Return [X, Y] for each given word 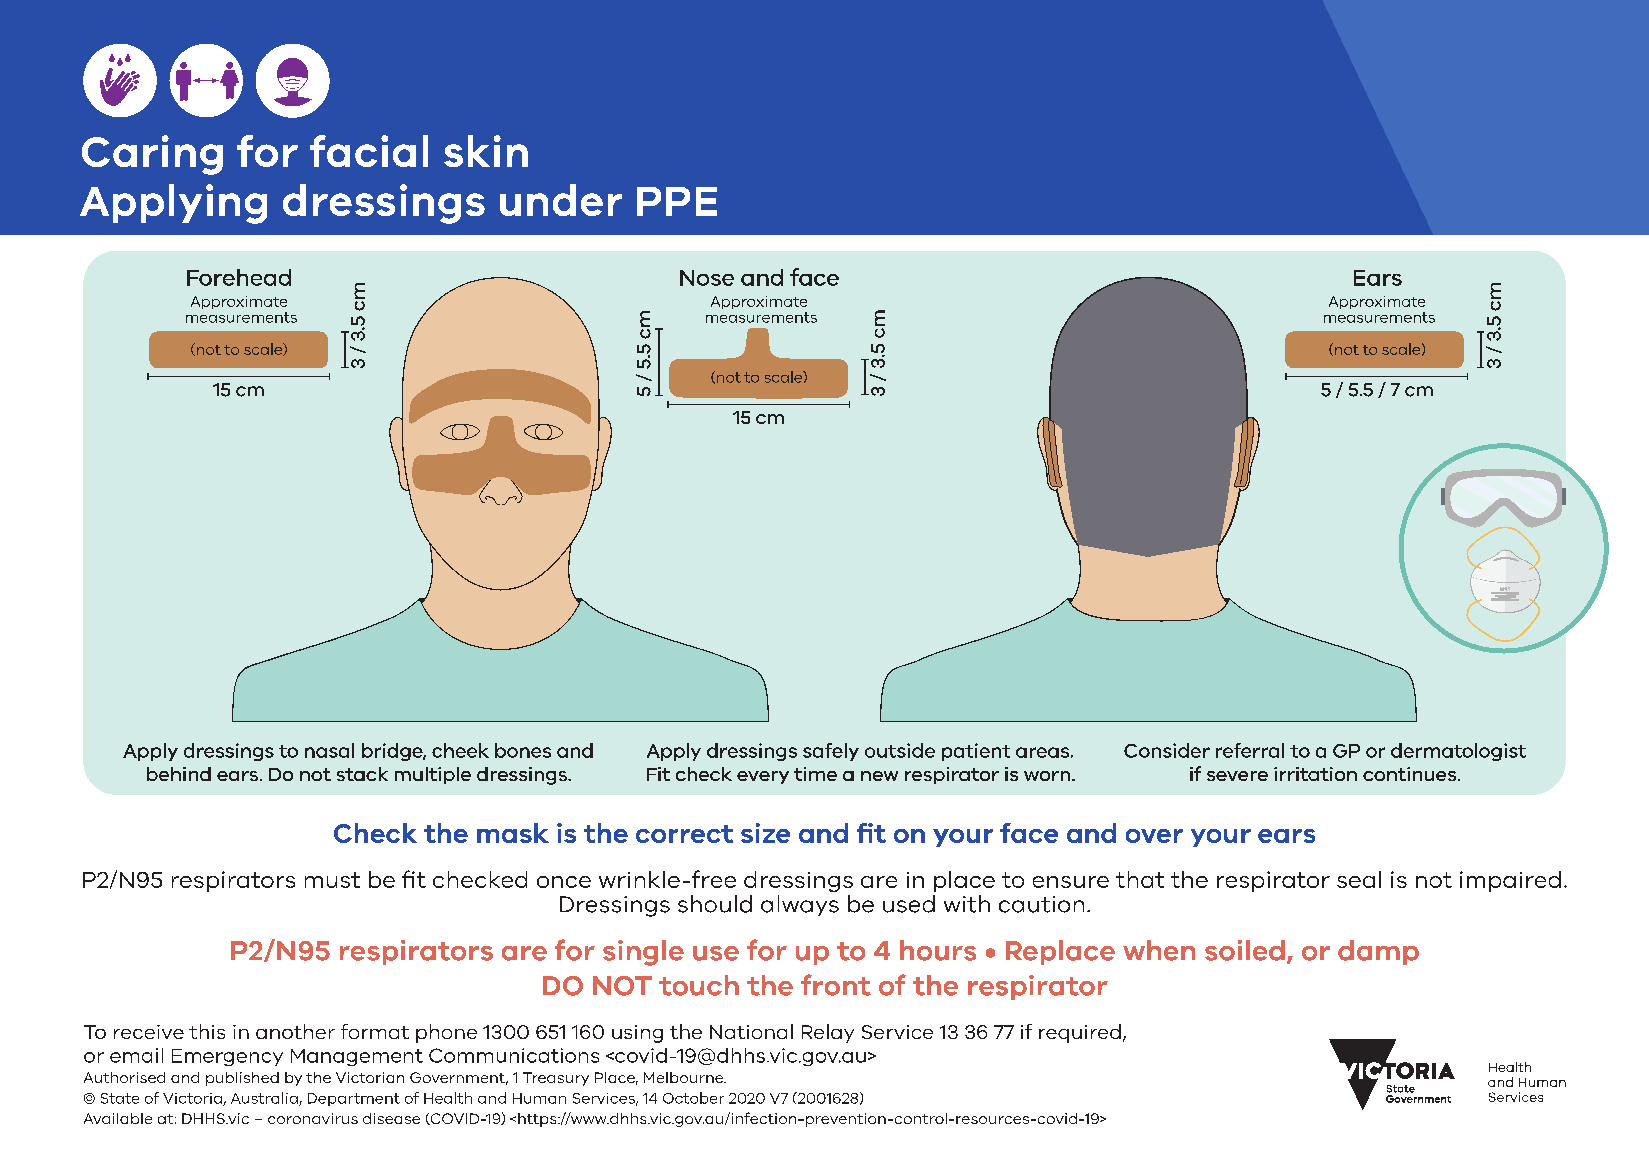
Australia [265, 1099]
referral [1250, 750]
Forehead [239, 277]
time [815, 774]
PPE [677, 201]
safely [831, 752]
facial [369, 151]
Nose [707, 278]
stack [362, 774]
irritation [1315, 774]
